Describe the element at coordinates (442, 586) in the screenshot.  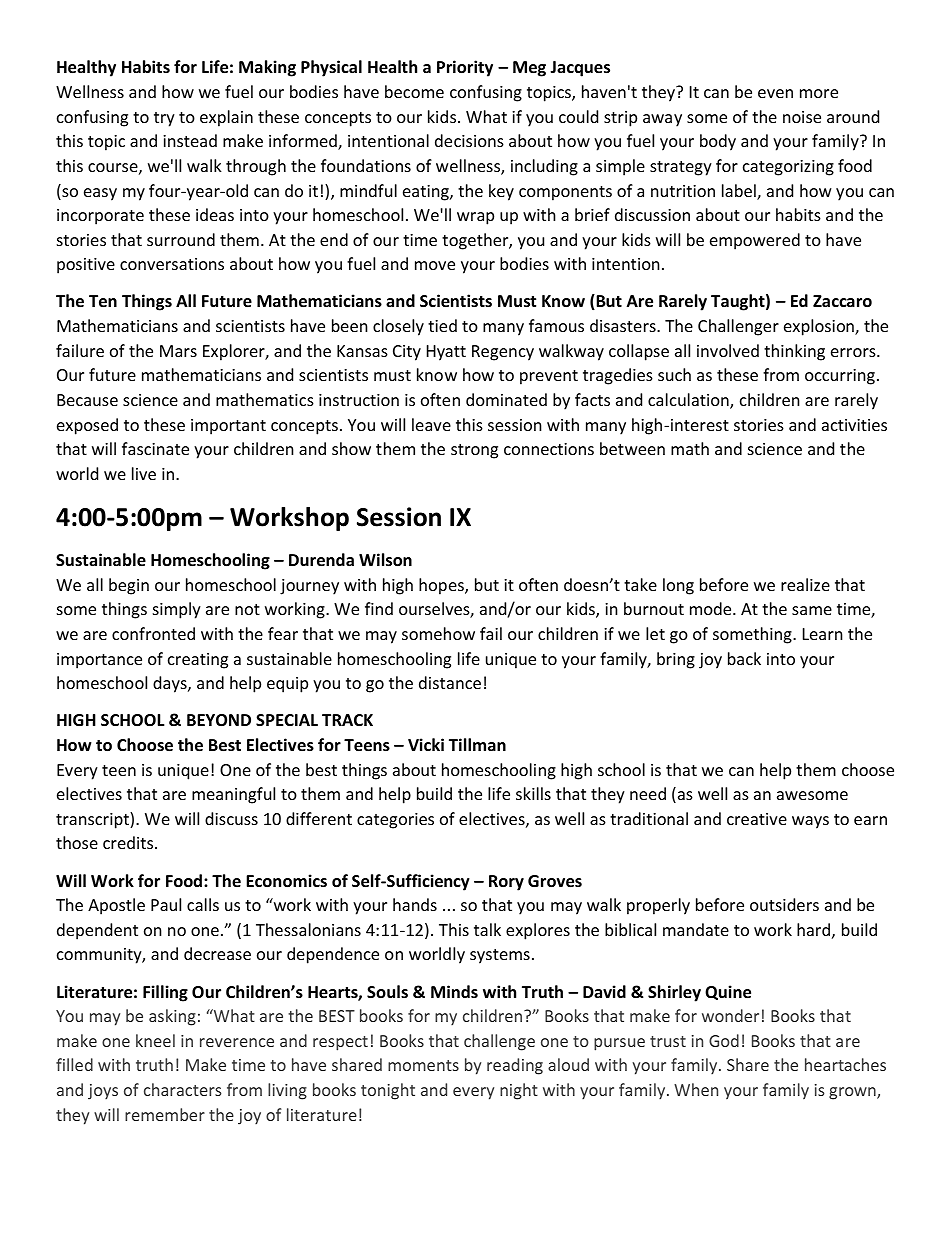
I see `hopes` at that location.
